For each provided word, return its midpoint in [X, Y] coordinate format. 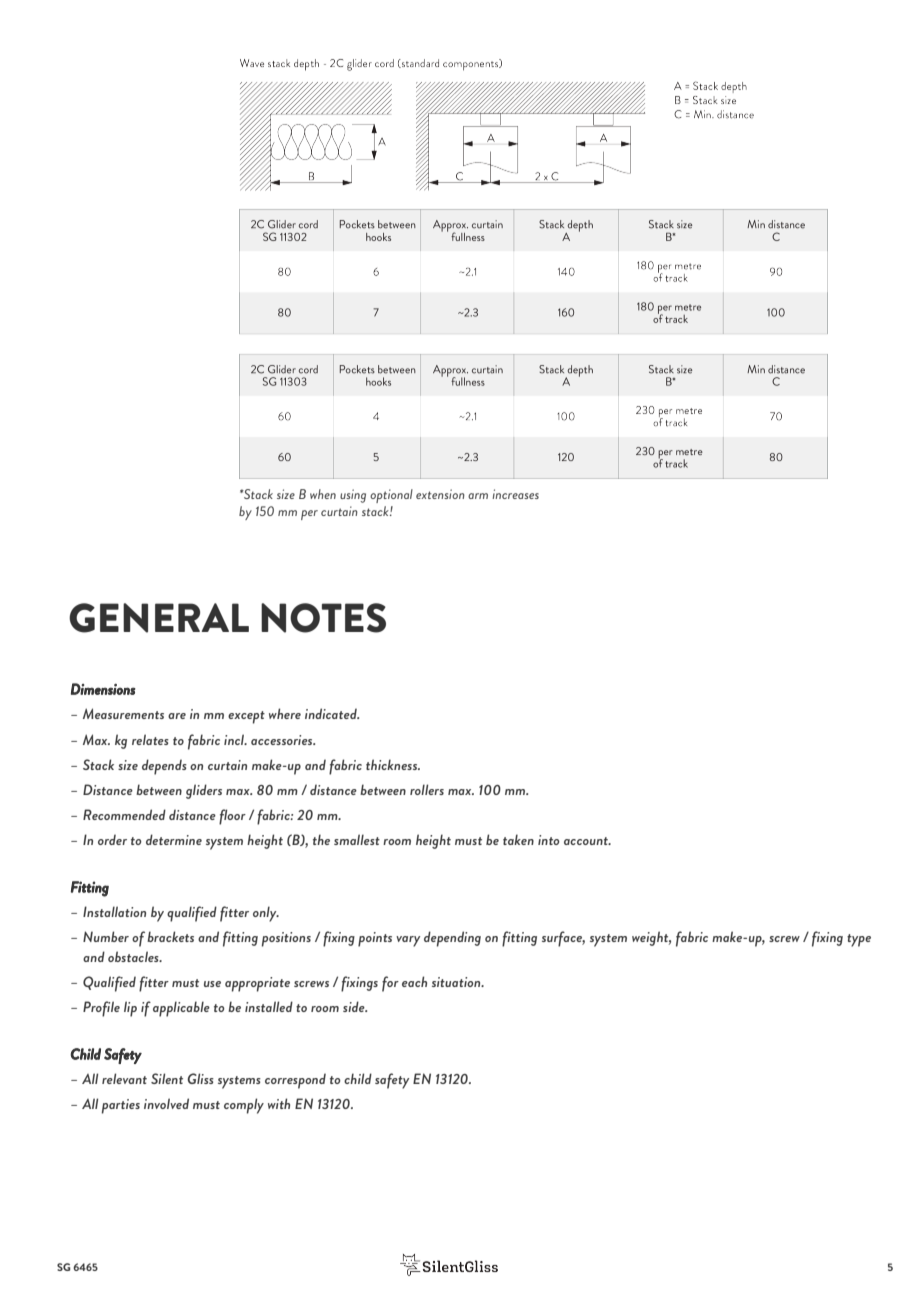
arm [478, 496]
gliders [204, 791]
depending [452, 939]
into [549, 840]
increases [515, 494]
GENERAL [159, 618]
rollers [427, 789]
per [309, 515]
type [859, 940]
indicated [332, 713]
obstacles [134, 956]
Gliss [200, 1078]
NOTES [323, 618]
